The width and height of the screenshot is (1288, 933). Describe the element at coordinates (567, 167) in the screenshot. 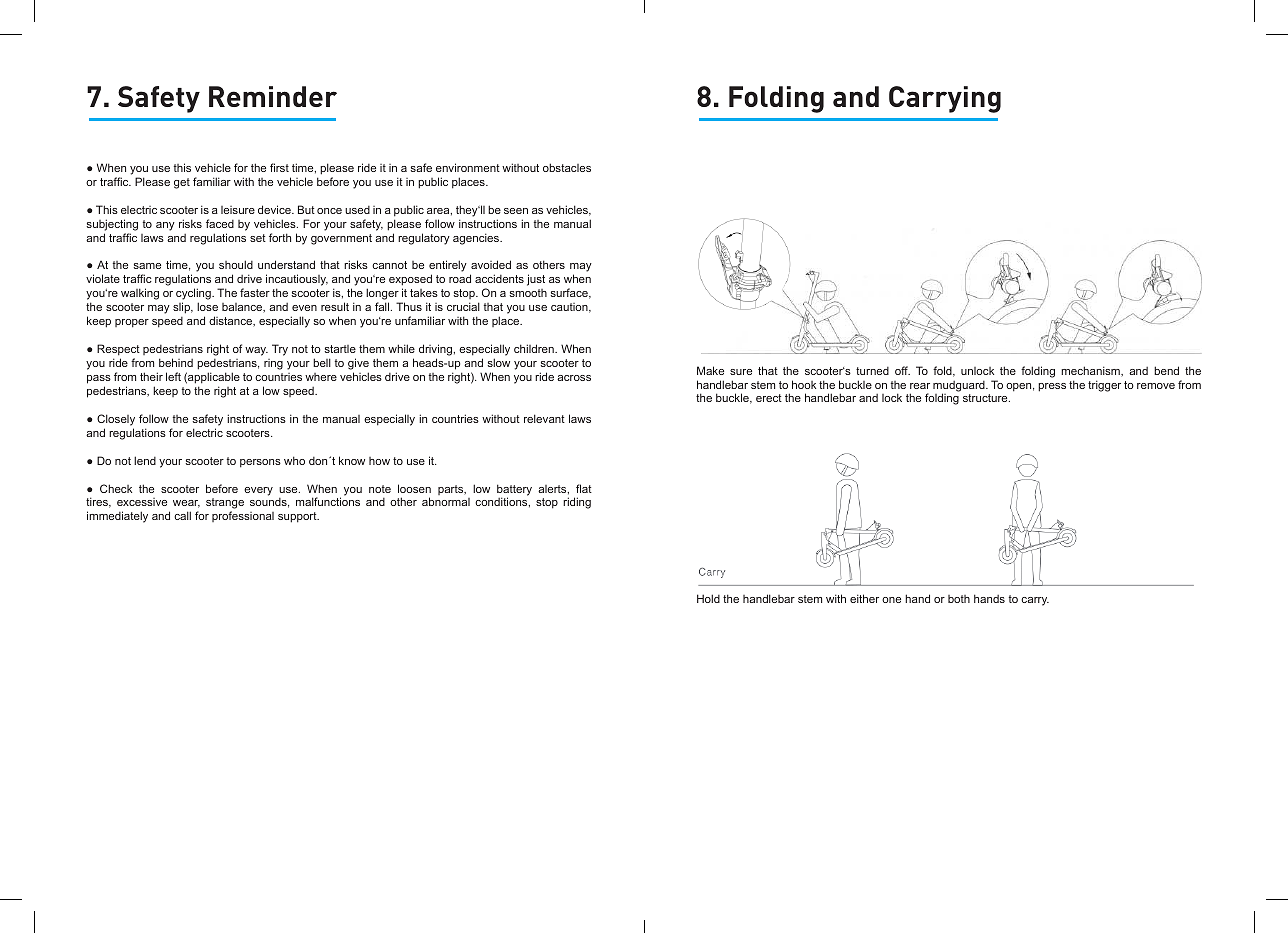

I see `obstacles` at that location.
